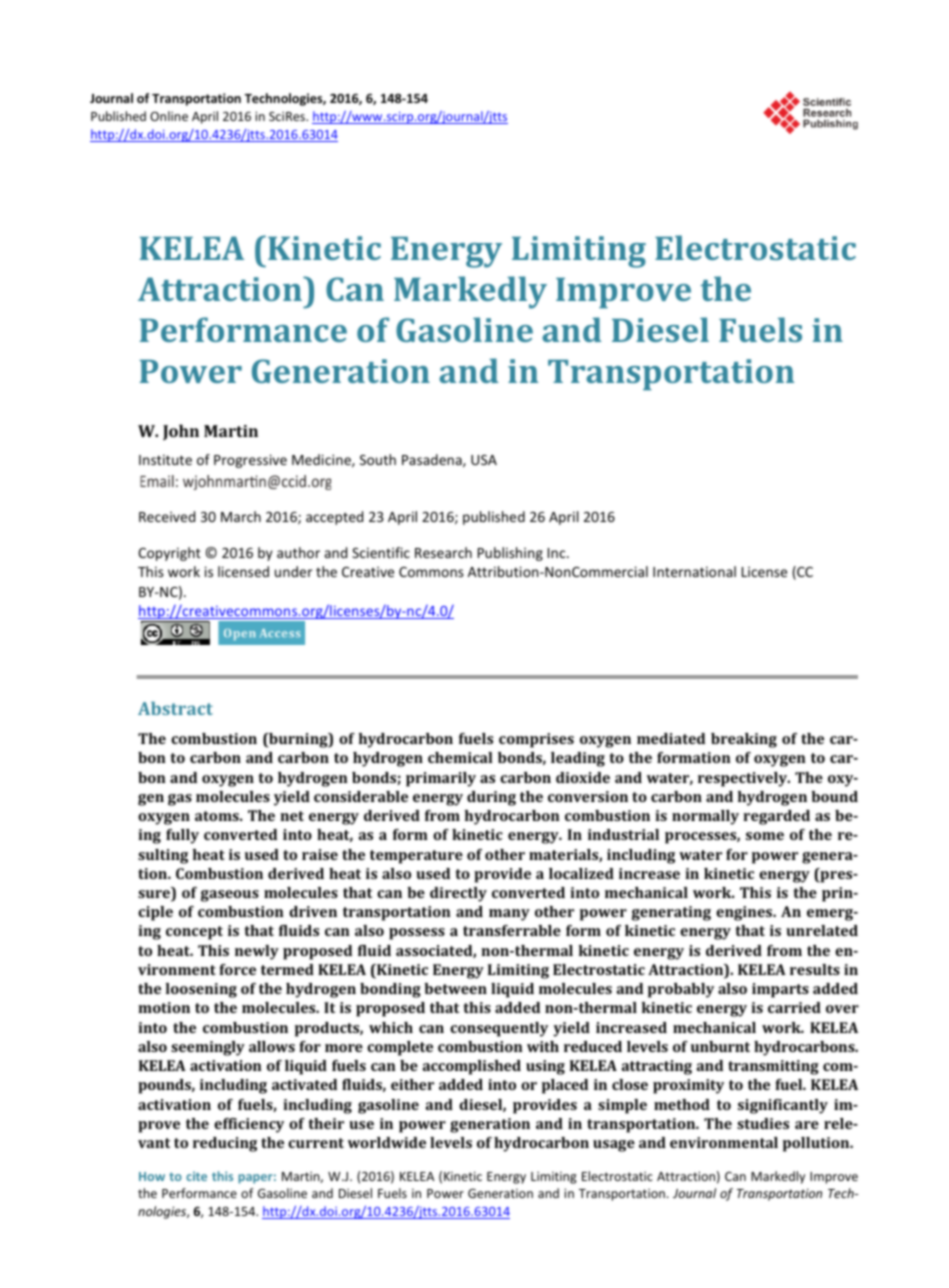 The width and height of the screenshot is (949, 1288). What do you see at coordinates (169, 116) in the screenshot?
I see `Online` at bounding box center [169, 116].
